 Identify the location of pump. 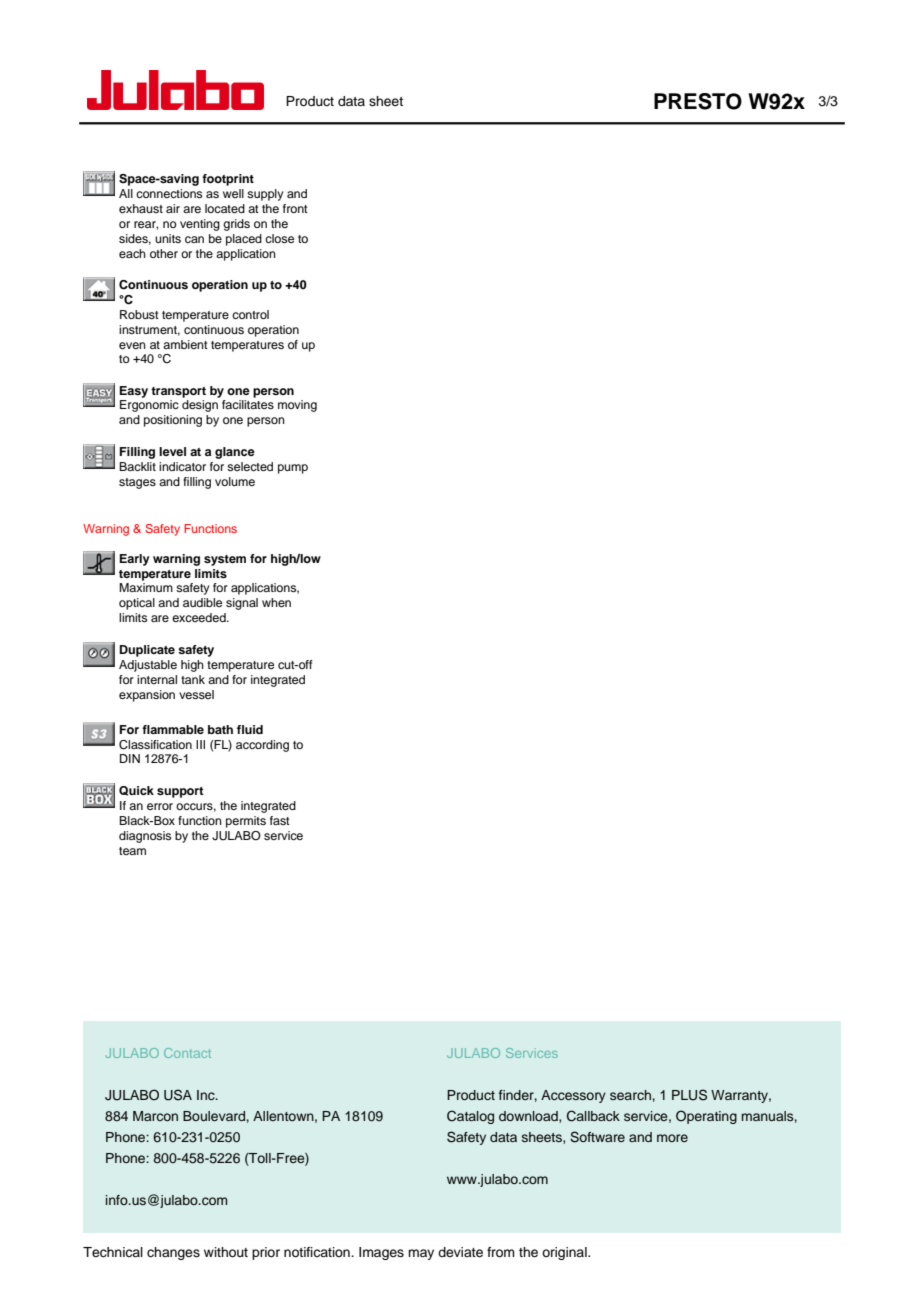
(293, 469).
